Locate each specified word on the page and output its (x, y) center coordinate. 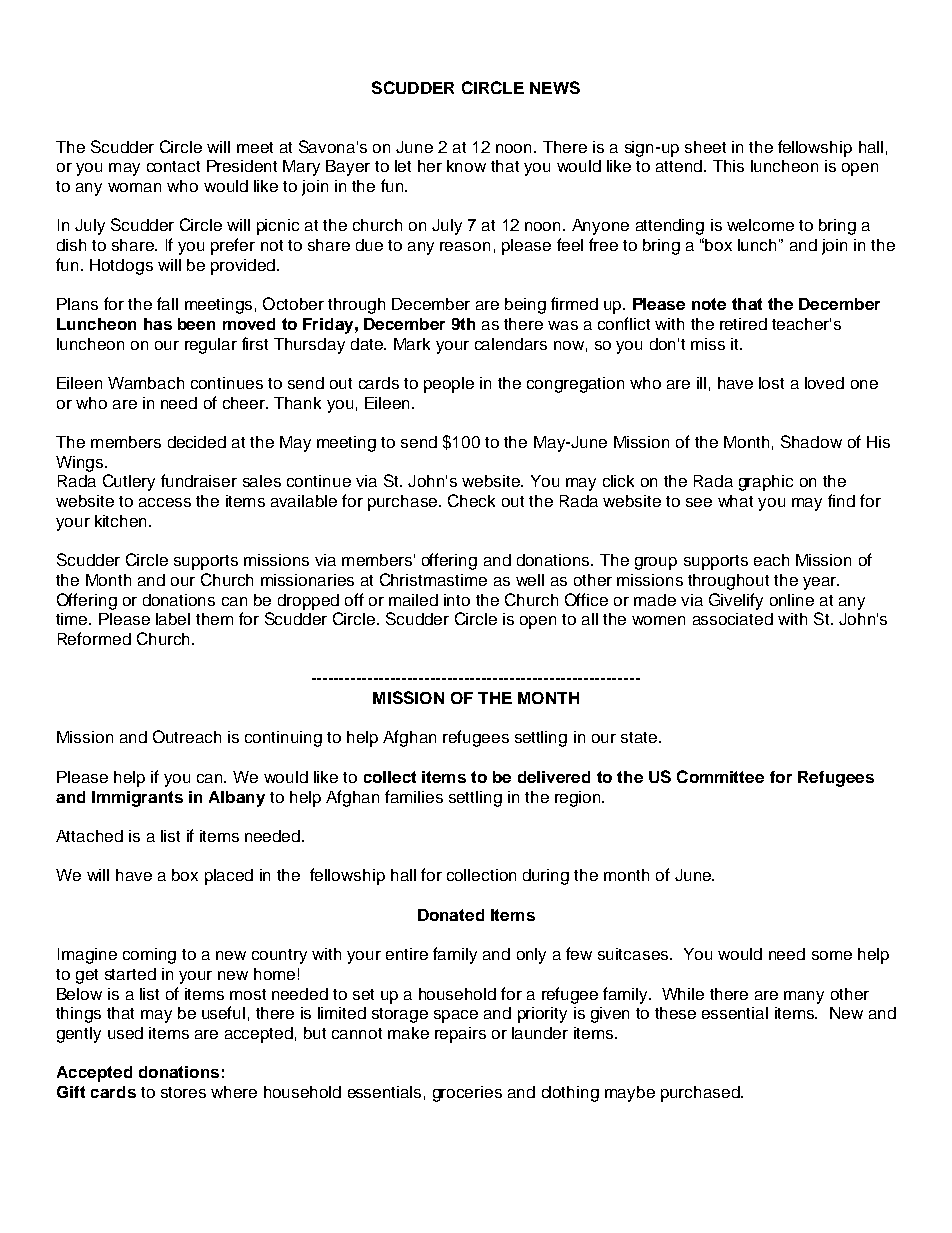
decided (197, 442)
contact (173, 166)
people (449, 385)
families (414, 796)
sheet (705, 147)
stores (183, 1092)
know (466, 166)
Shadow (811, 441)
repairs (460, 1035)
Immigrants (137, 799)
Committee (720, 776)
